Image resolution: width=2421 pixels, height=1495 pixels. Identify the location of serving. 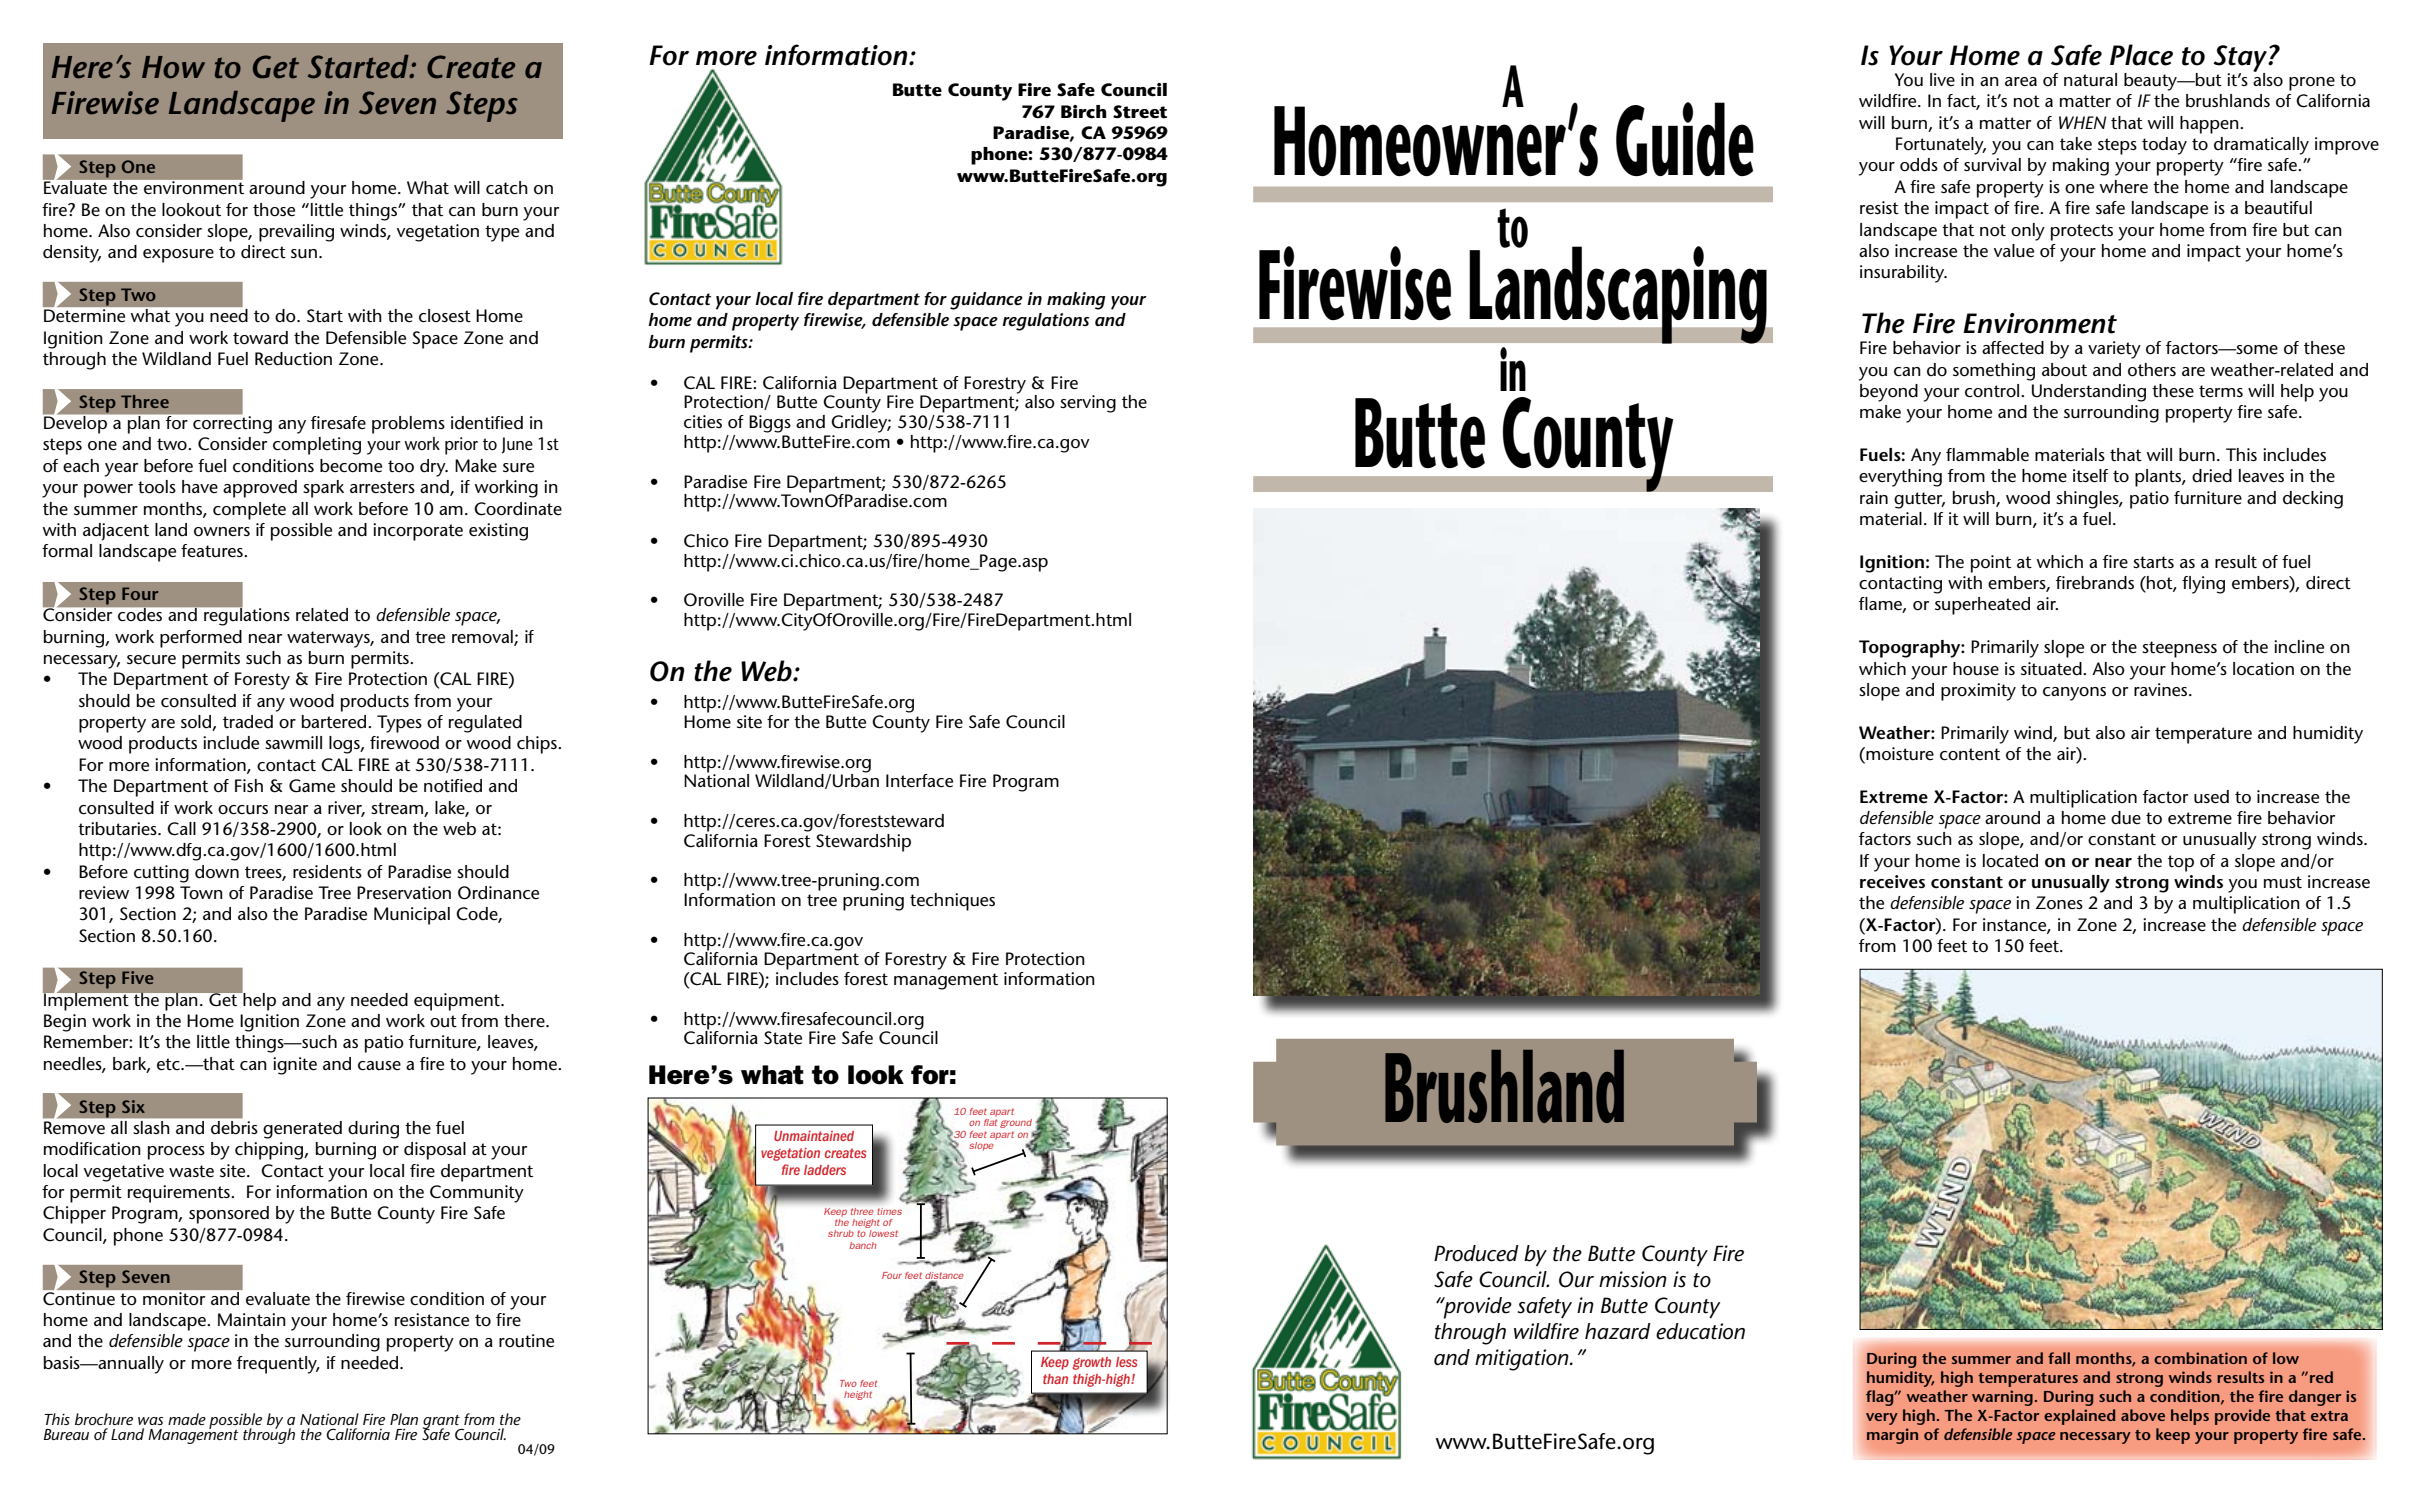
(1088, 404).
